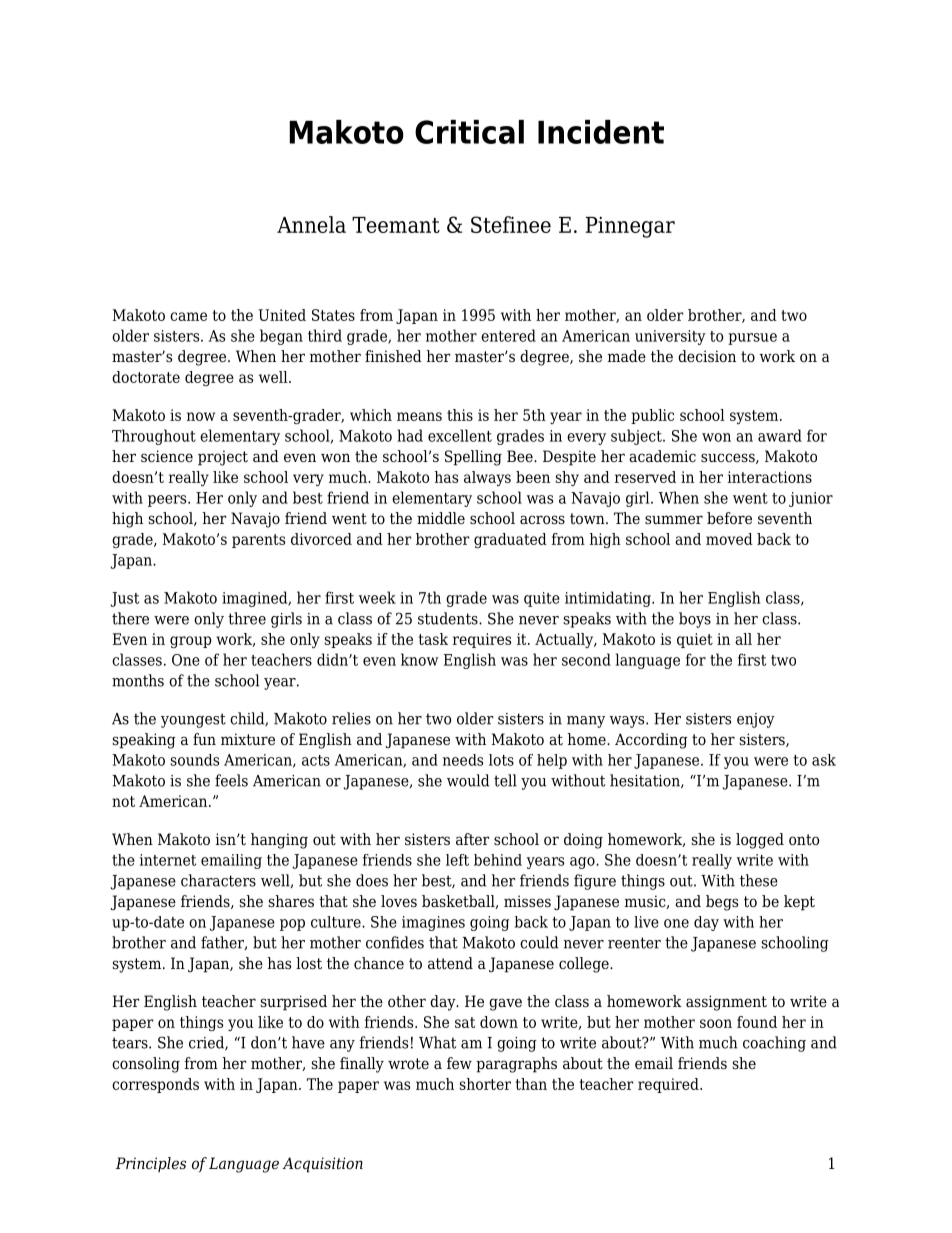 The height and width of the screenshot is (1233, 952). I want to click on came, so click(188, 316).
